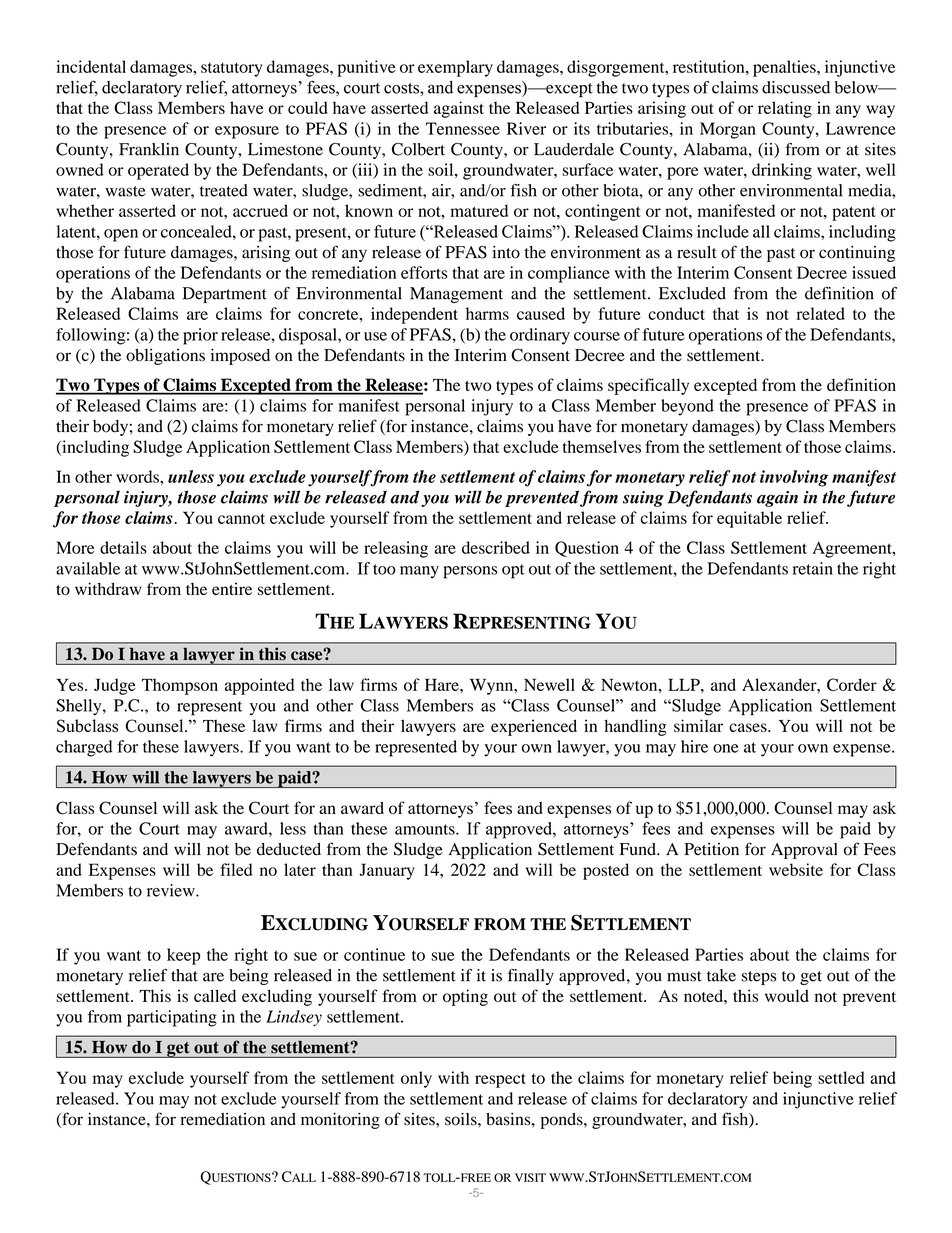 The height and width of the screenshot is (1233, 952). I want to click on VISIT, so click(530, 1177).
